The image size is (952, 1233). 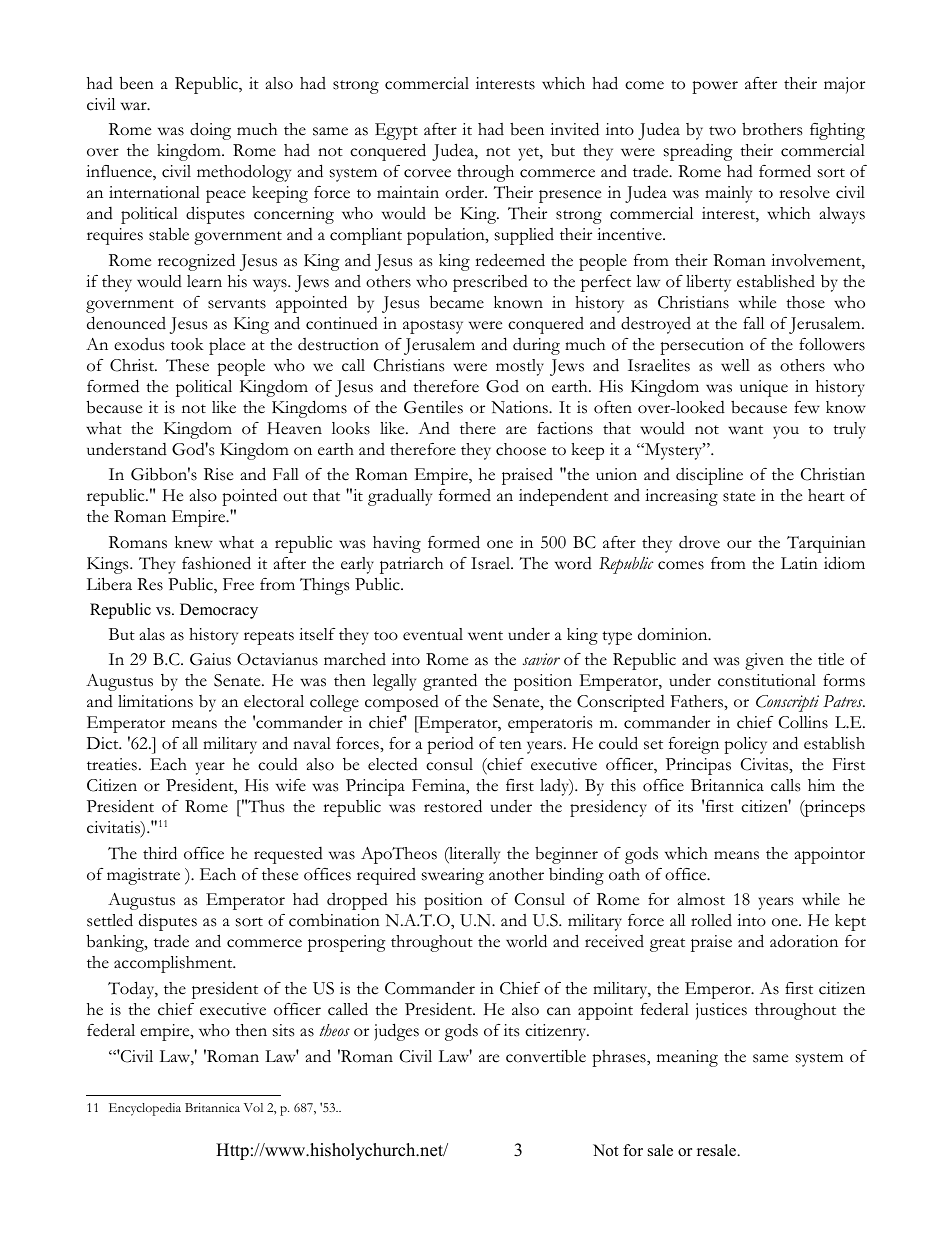 What do you see at coordinates (145, 1109) in the screenshot?
I see `Encyclopedia` at bounding box center [145, 1109].
